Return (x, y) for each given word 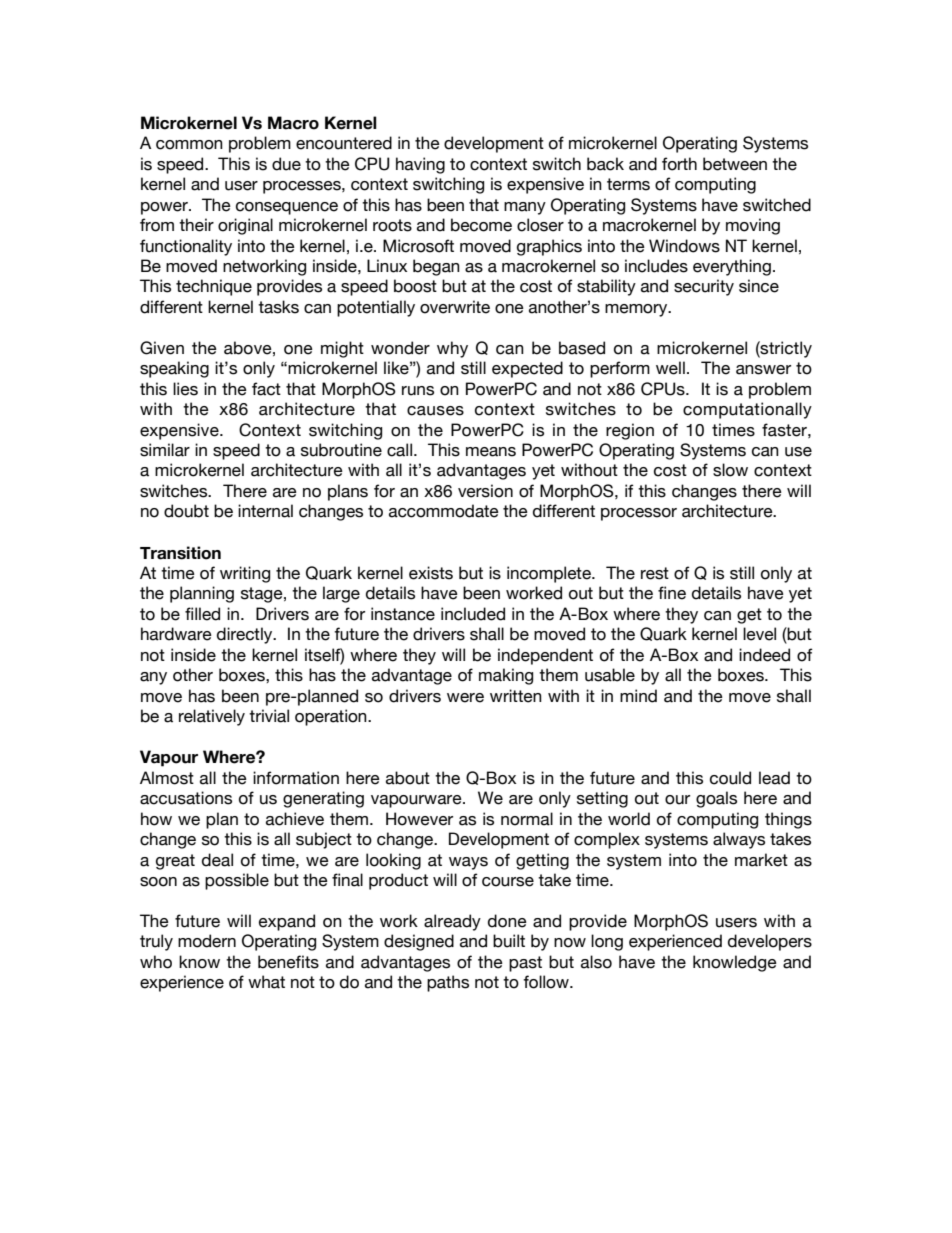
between (735, 164)
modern (207, 941)
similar (165, 450)
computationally (747, 410)
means (491, 452)
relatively (212, 717)
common (189, 145)
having (420, 165)
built (509, 941)
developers (770, 942)
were (465, 698)
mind (638, 696)
